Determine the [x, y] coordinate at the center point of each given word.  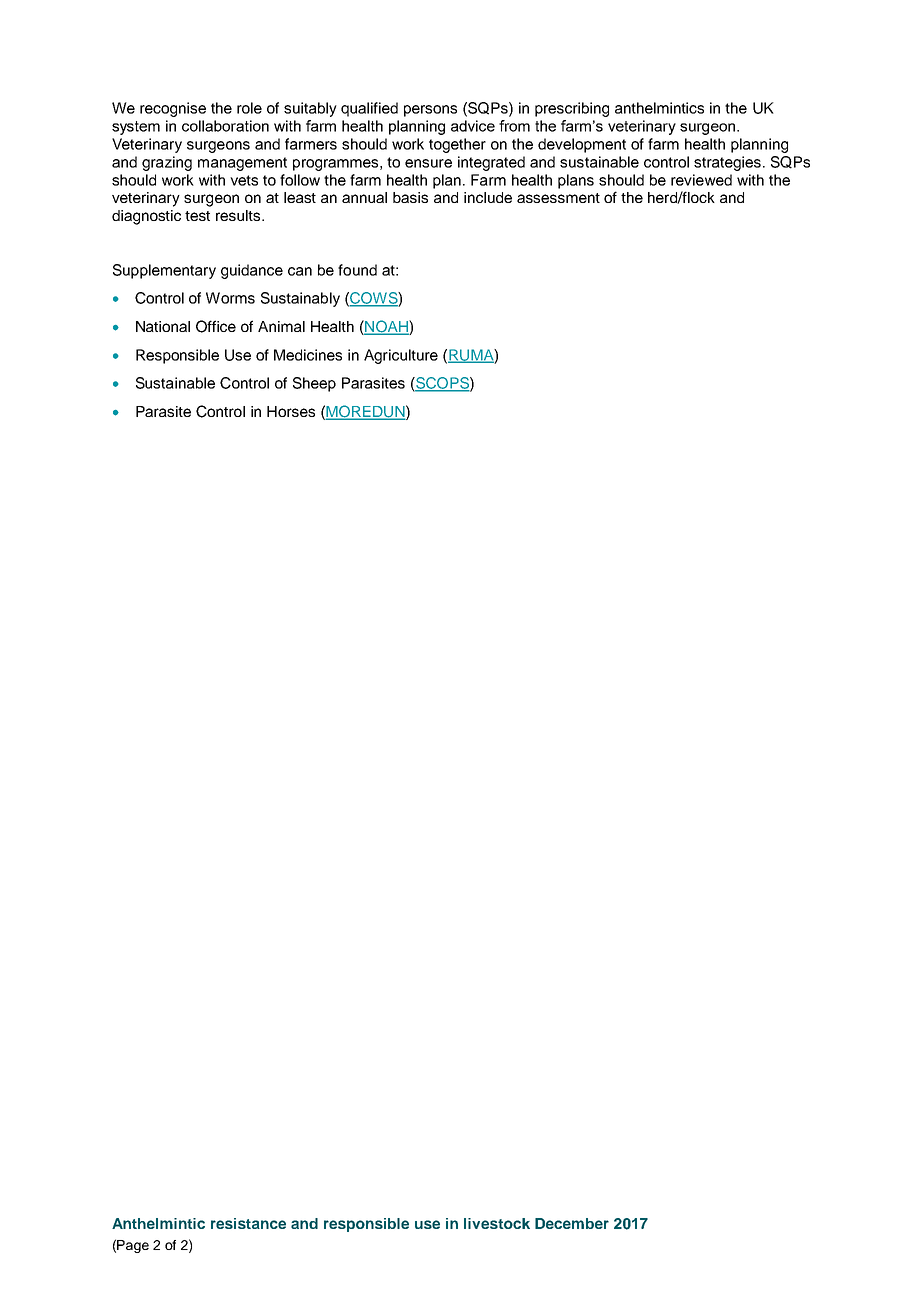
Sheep [314, 384]
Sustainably [300, 299]
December [572, 1223]
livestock [497, 1223]
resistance [248, 1223]
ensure [428, 163]
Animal [281, 326]
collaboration [225, 126]
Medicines [308, 355]
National [163, 326]
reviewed [701, 180]
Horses [291, 411]
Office [216, 326]
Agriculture [401, 356]
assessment [558, 198]
